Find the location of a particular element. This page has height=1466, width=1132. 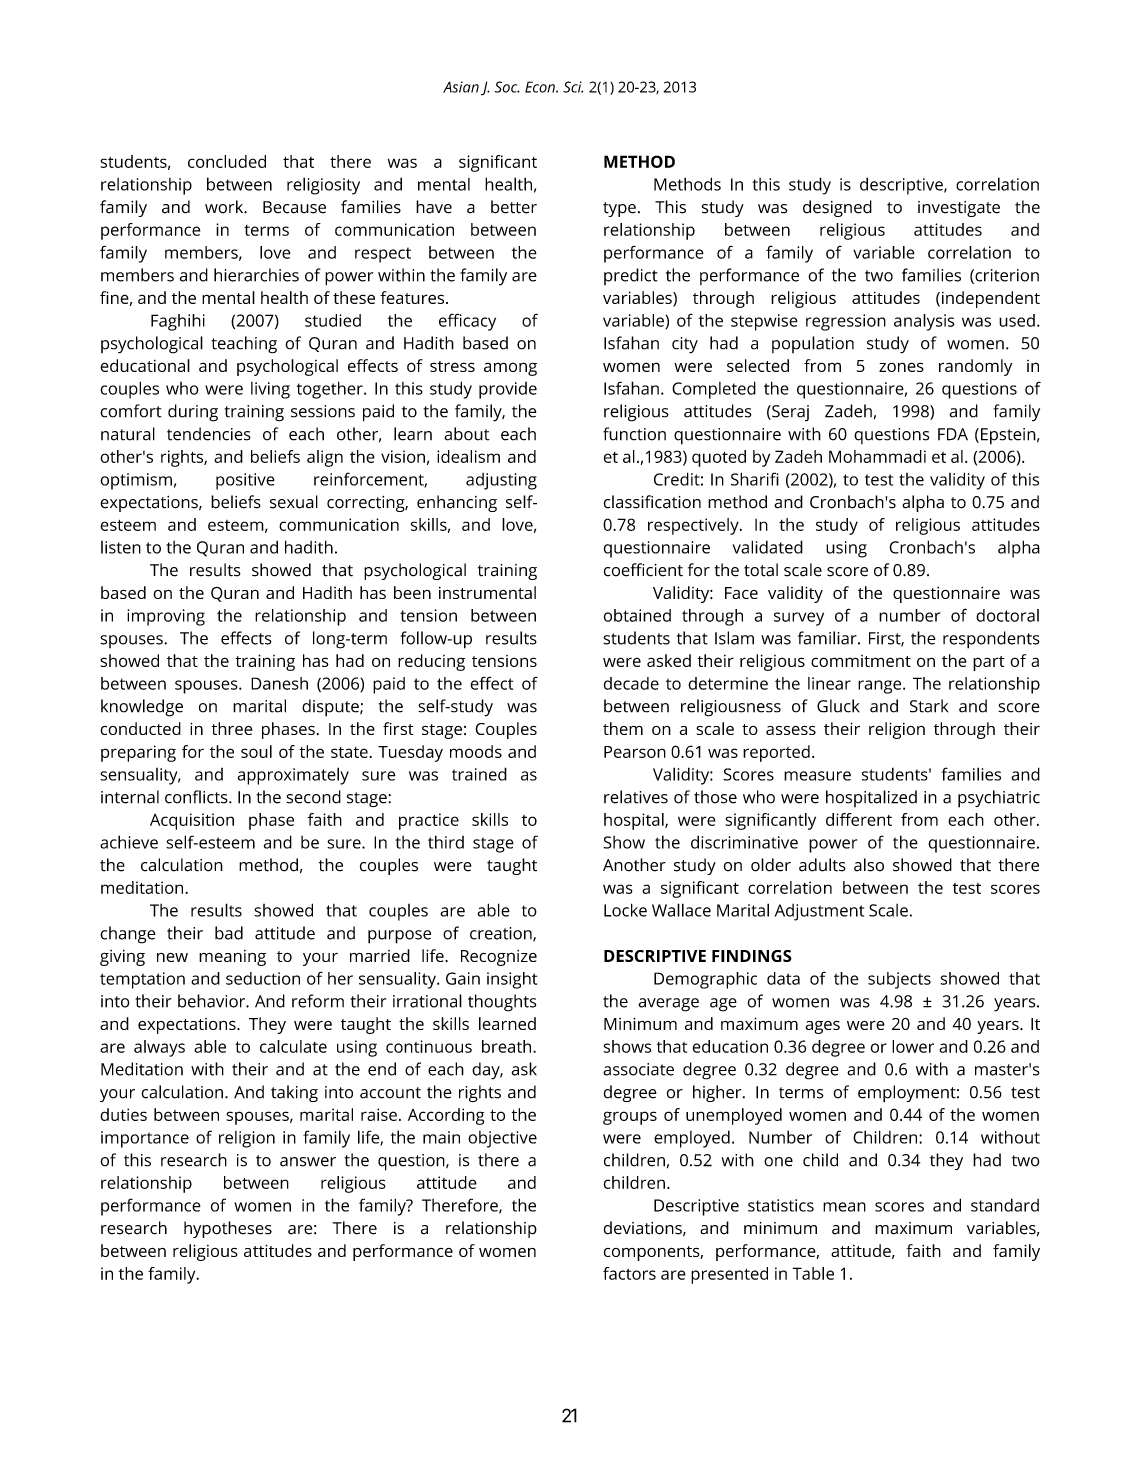

zones is located at coordinates (901, 367).
